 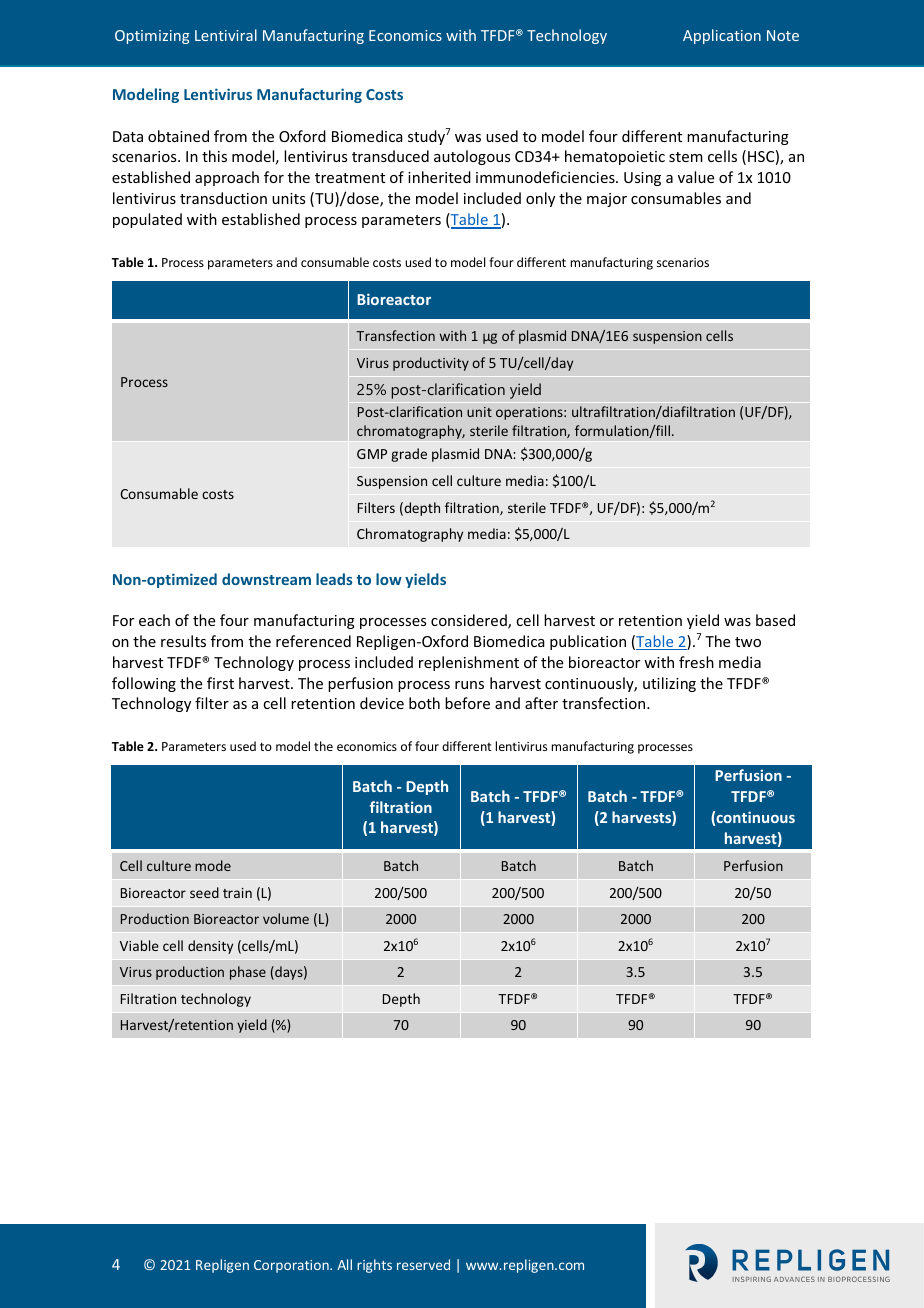 What do you see at coordinates (472, 157) in the page?
I see `autologous` at bounding box center [472, 157].
